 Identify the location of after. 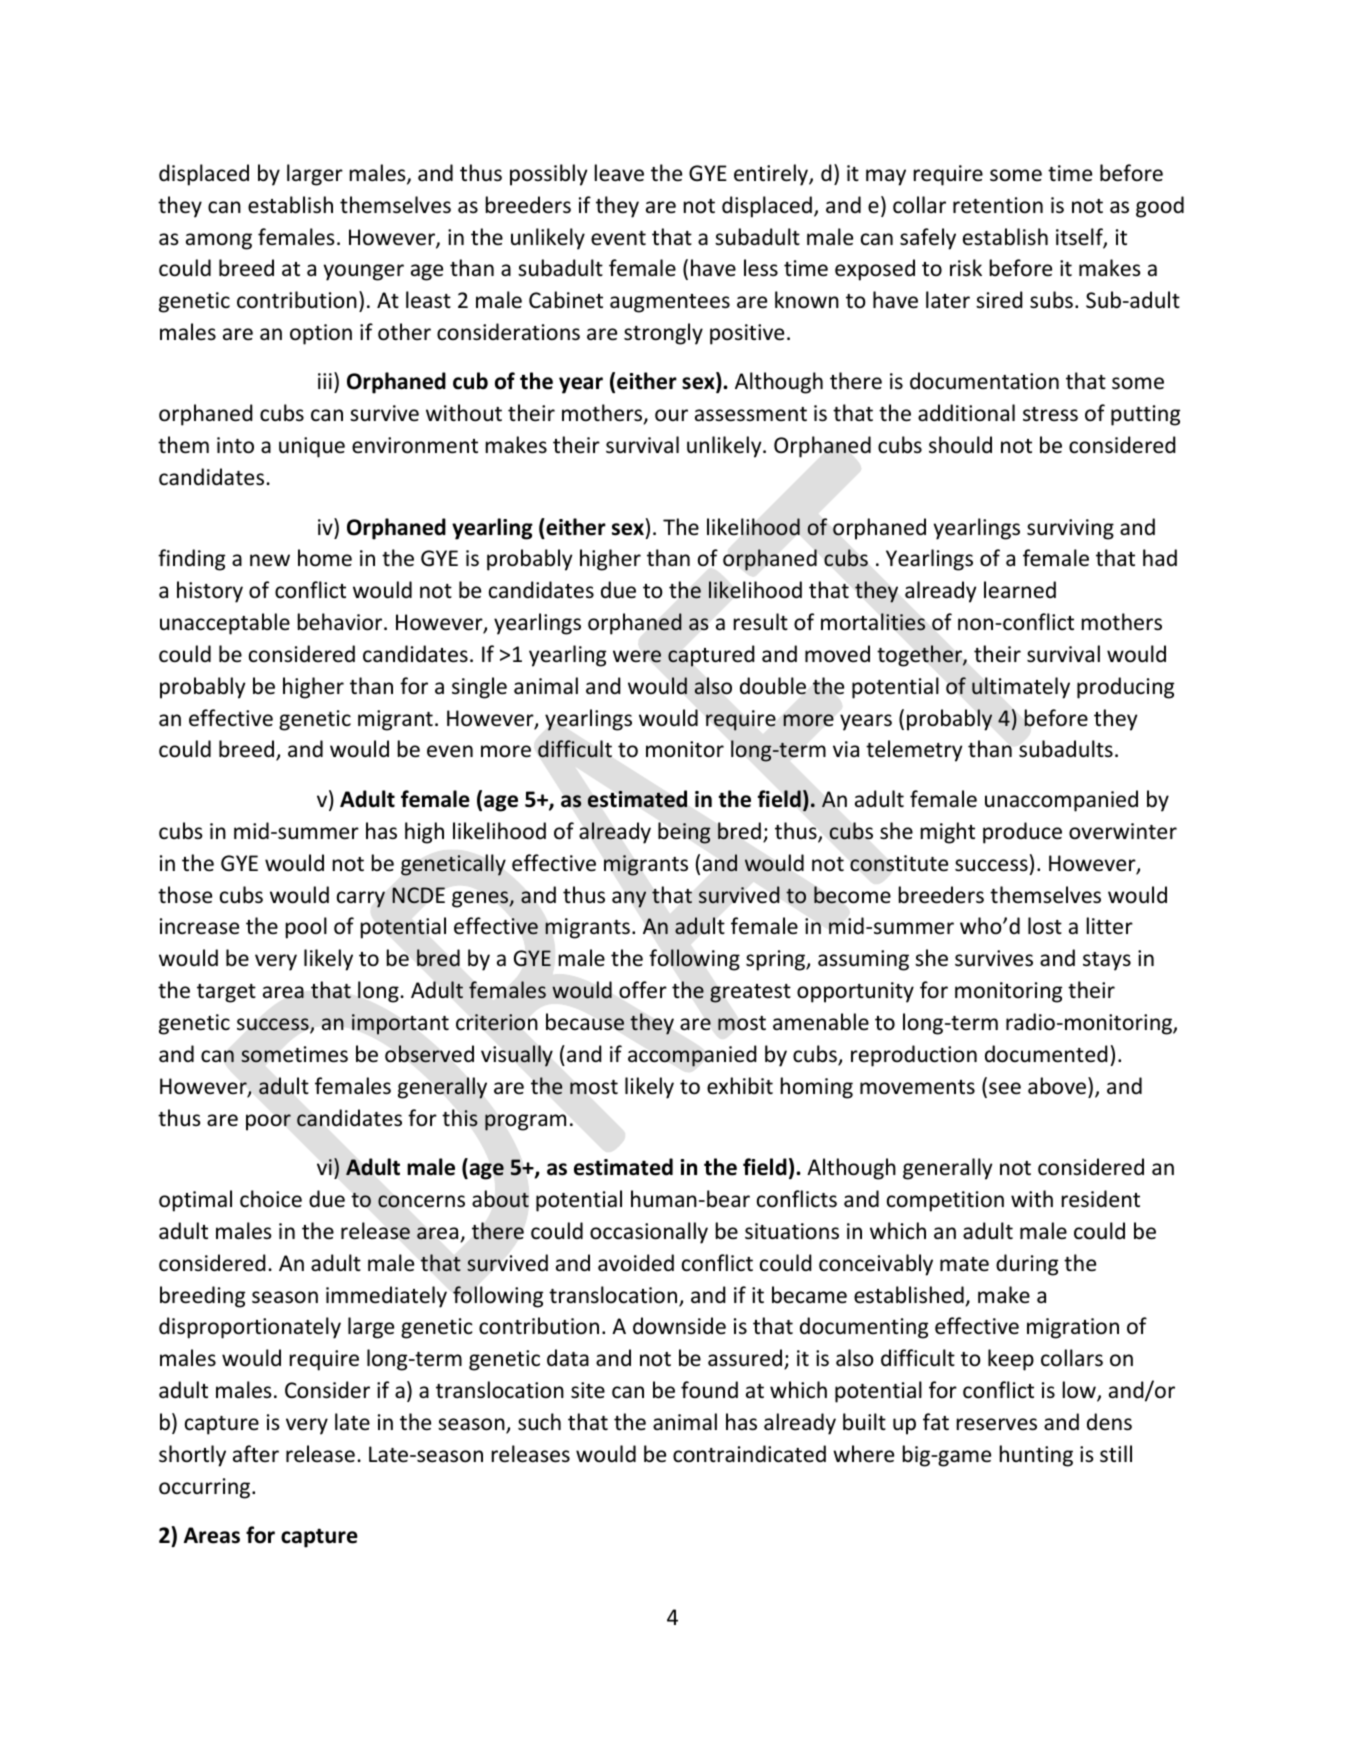
(256, 1453).
